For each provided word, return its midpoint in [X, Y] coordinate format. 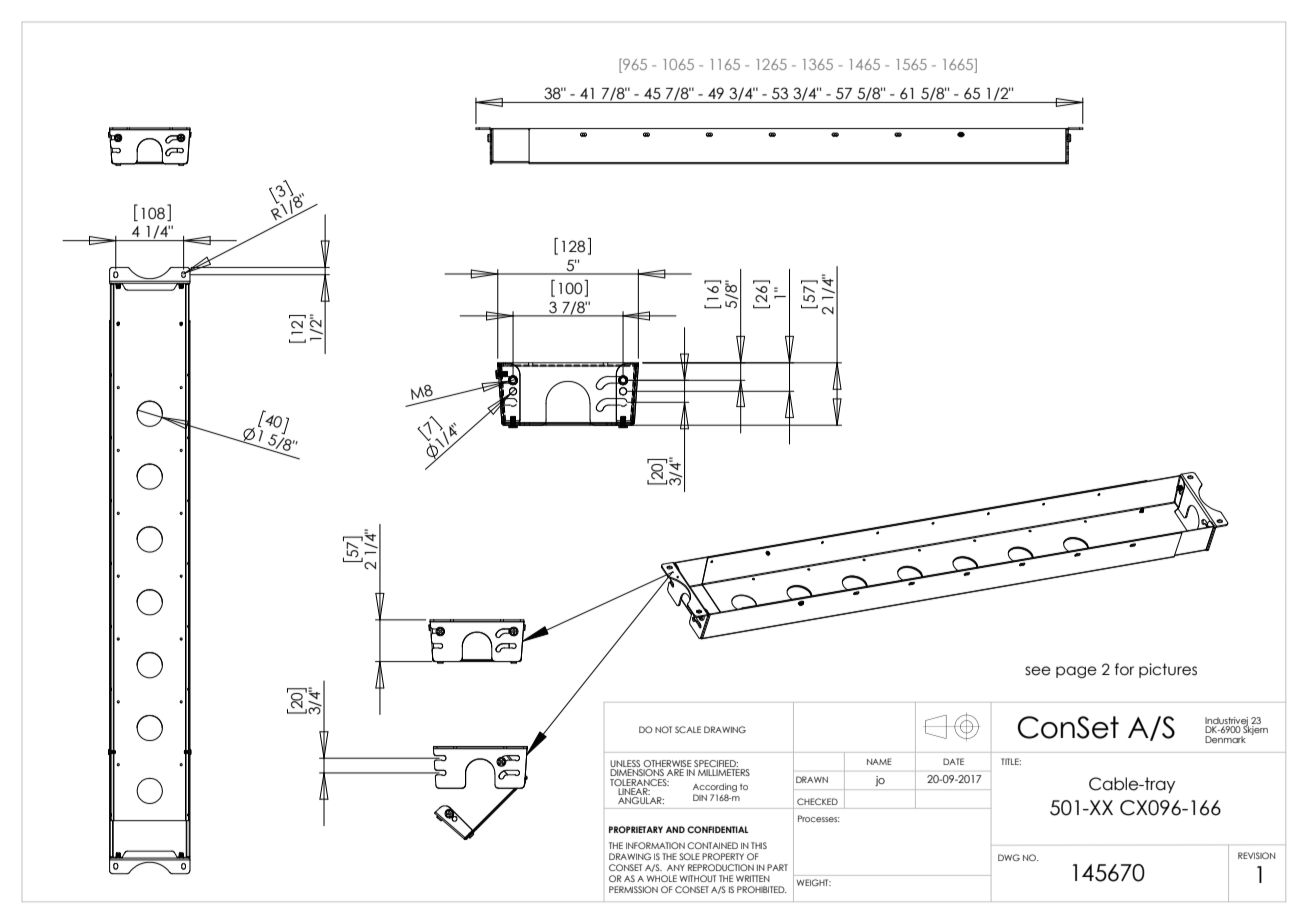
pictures [1168, 670]
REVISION [1256, 855]
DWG [1009, 857]
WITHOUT [698, 878]
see [1038, 671]
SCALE [688, 729]
